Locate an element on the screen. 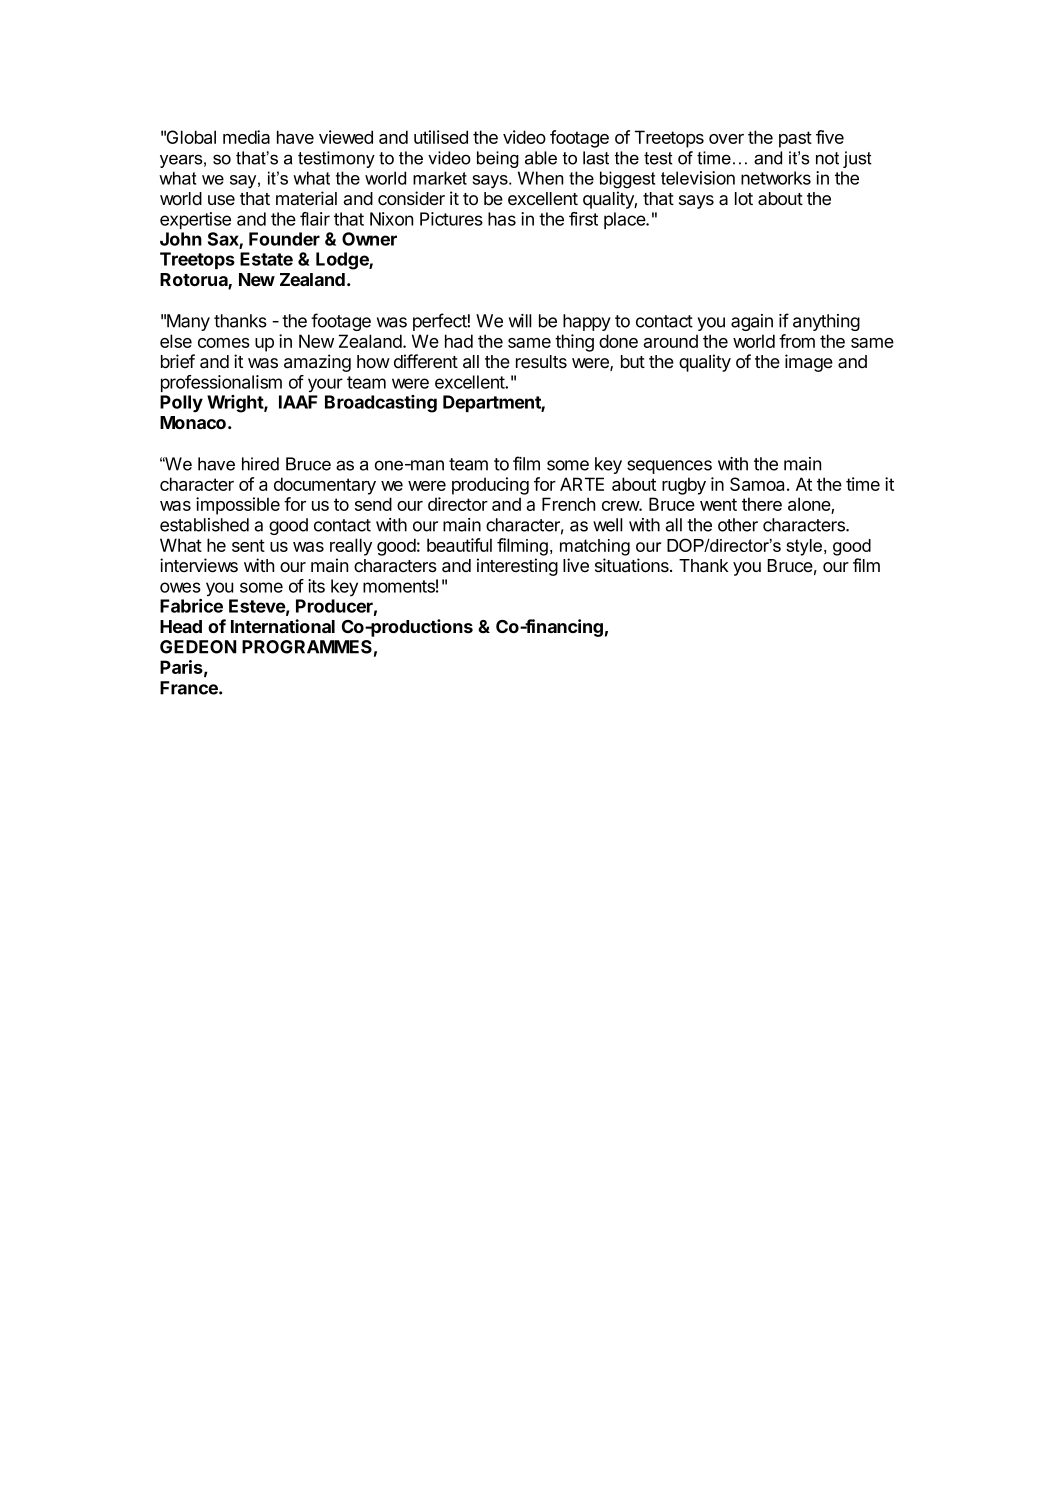  Polly is located at coordinates (181, 403).
